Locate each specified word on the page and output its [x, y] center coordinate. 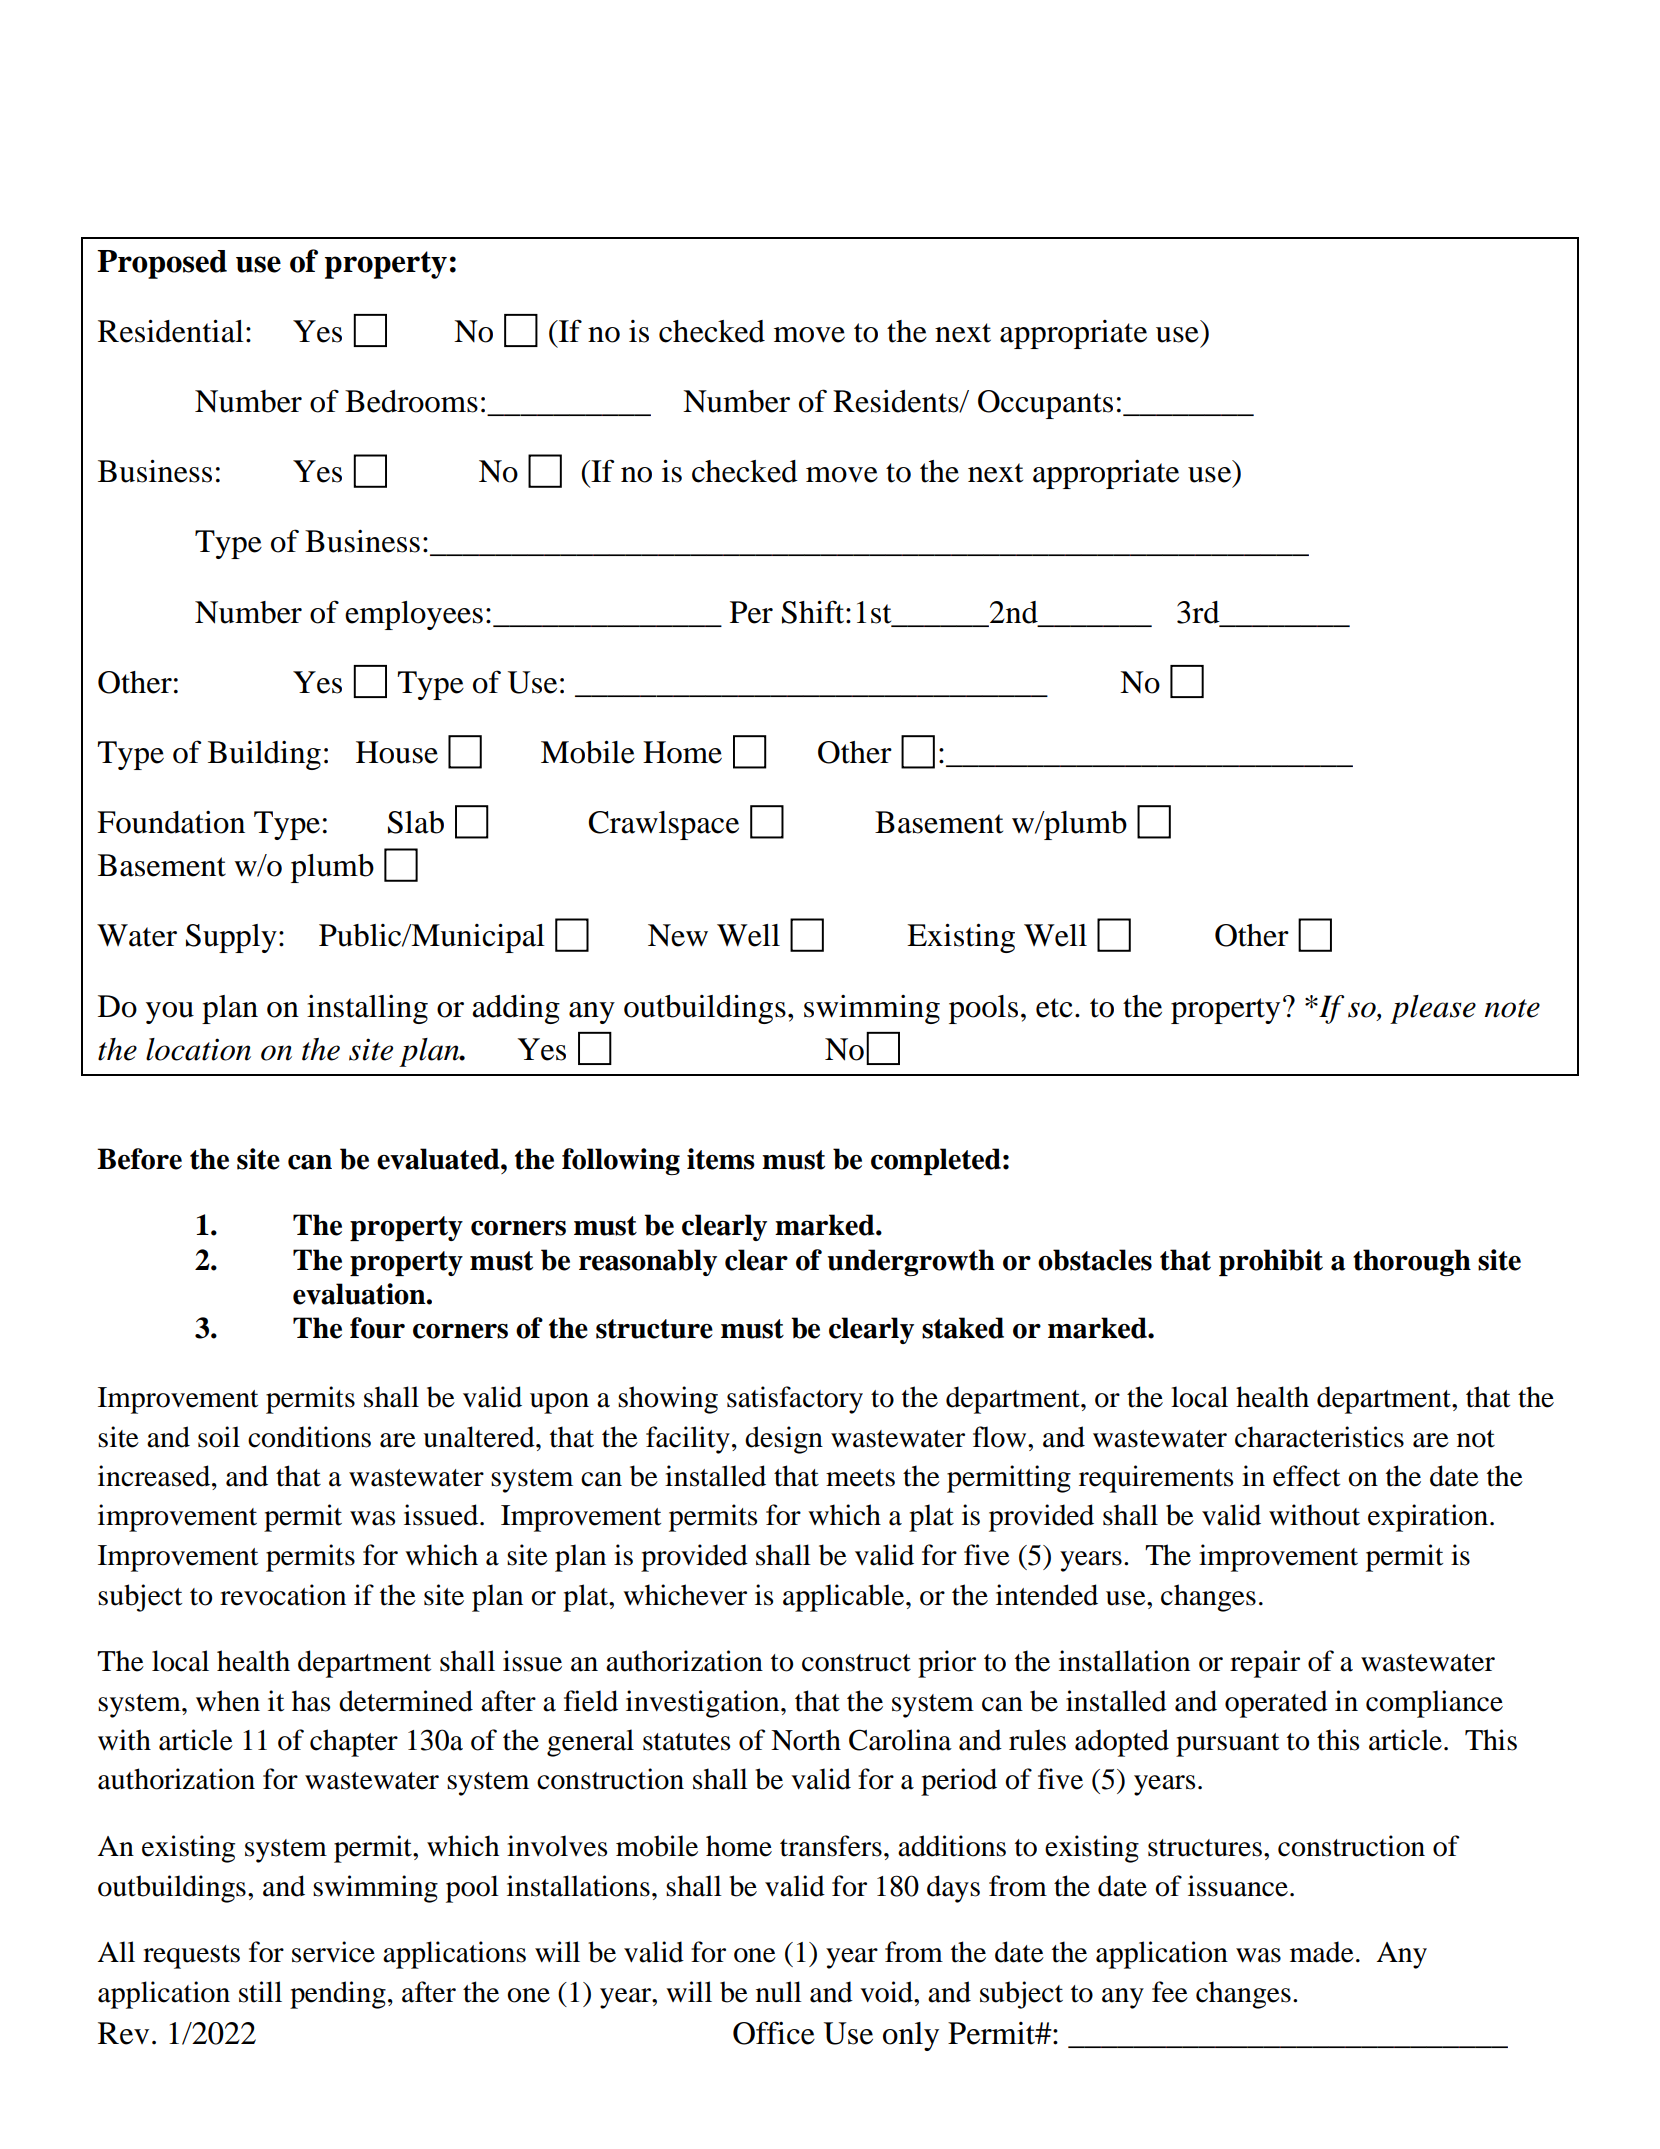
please [1433, 1009]
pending [338, 1995]
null [779, 1992]
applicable [845, 1598]
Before [139, 1159]
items [721, 1159]
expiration [1428, 1518]
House [397, 752]
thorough [1412, 1262]
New [678, 935]
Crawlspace [663, 825]
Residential [171, 331]
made [1322, 1952]
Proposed [162, 264]
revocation [283, 1595]
